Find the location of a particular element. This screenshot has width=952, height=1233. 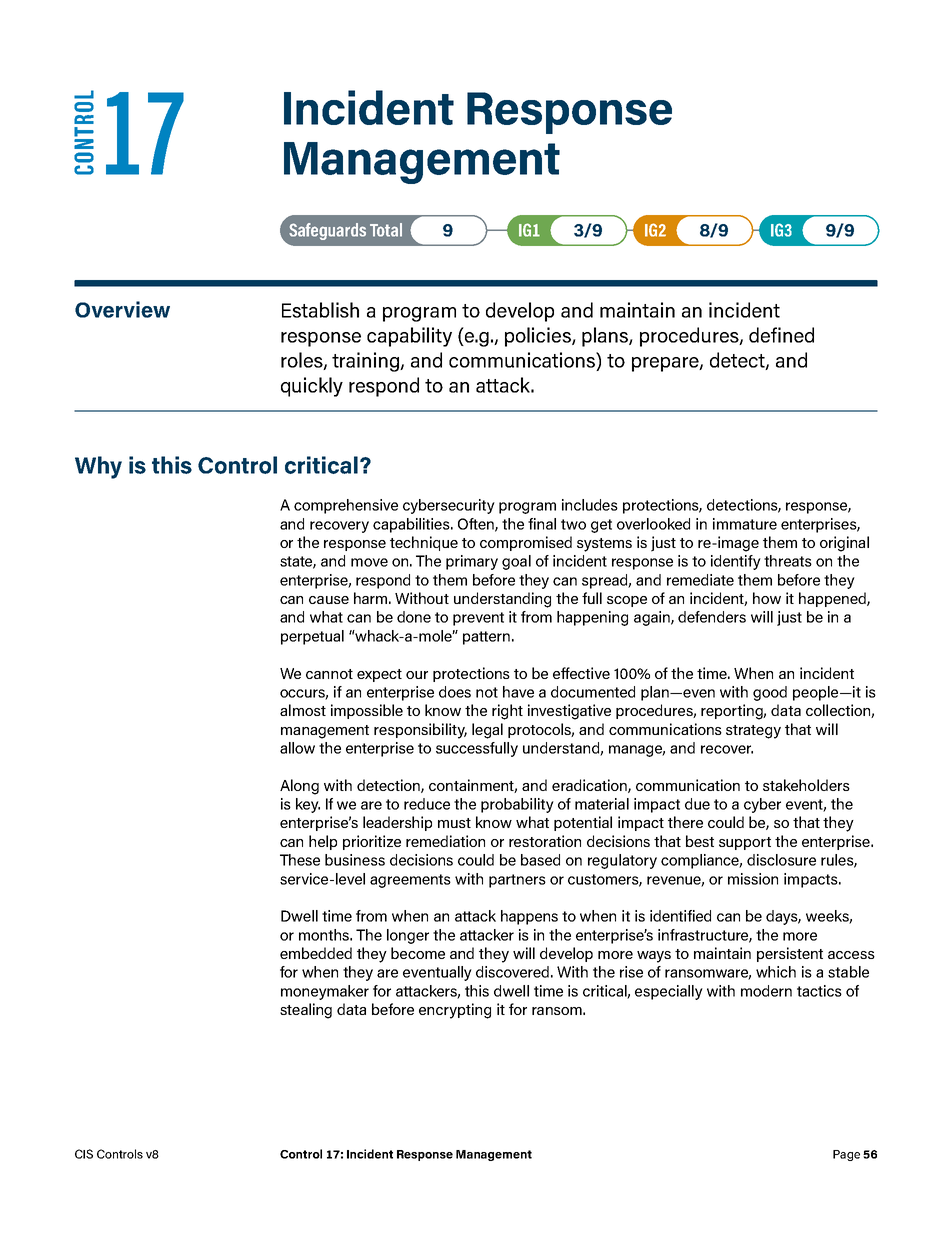

embedded is located at coordinates (316, 953).
